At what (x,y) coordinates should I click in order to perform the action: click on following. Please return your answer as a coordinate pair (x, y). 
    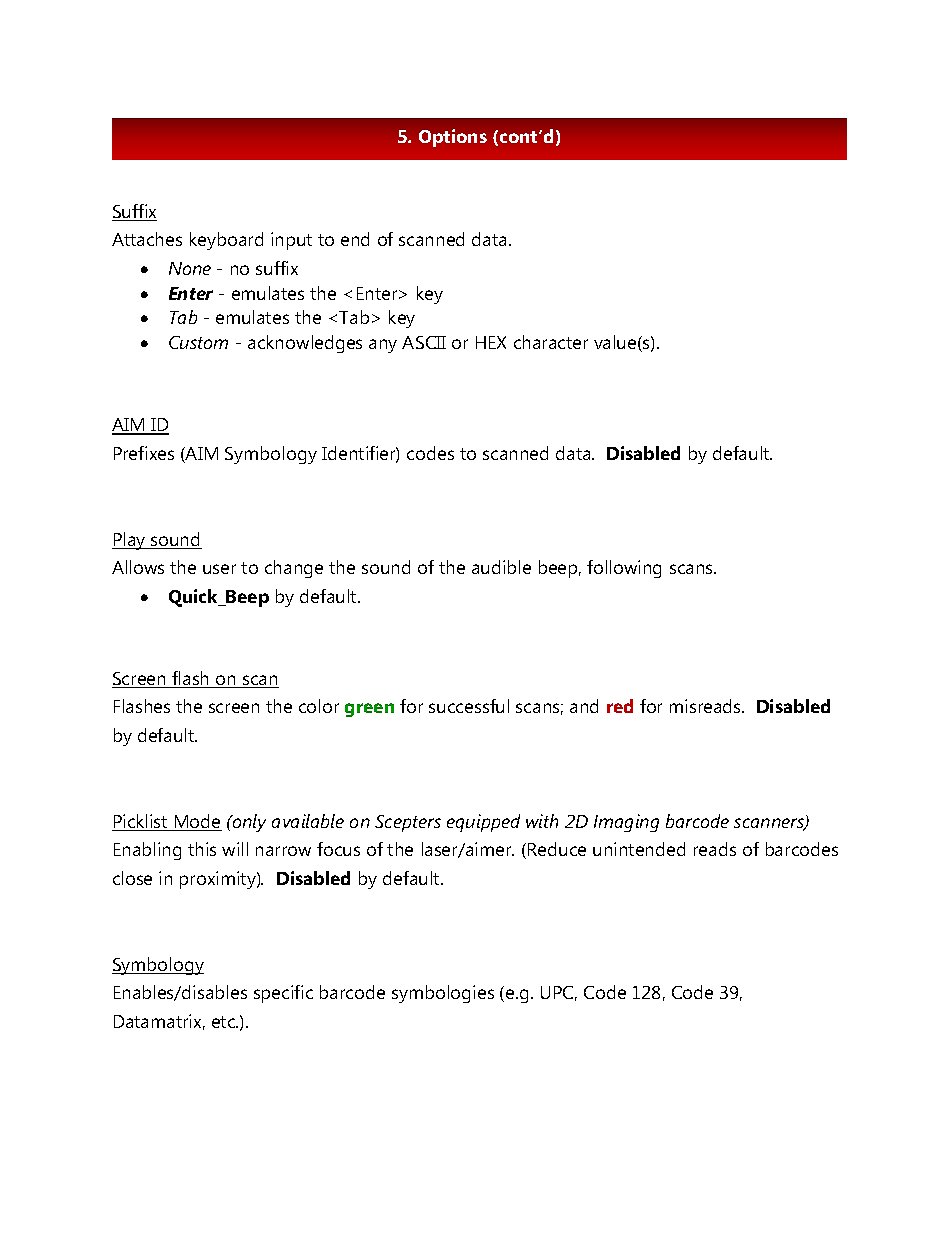
    Looking at the image, I should click on (624, 569).
